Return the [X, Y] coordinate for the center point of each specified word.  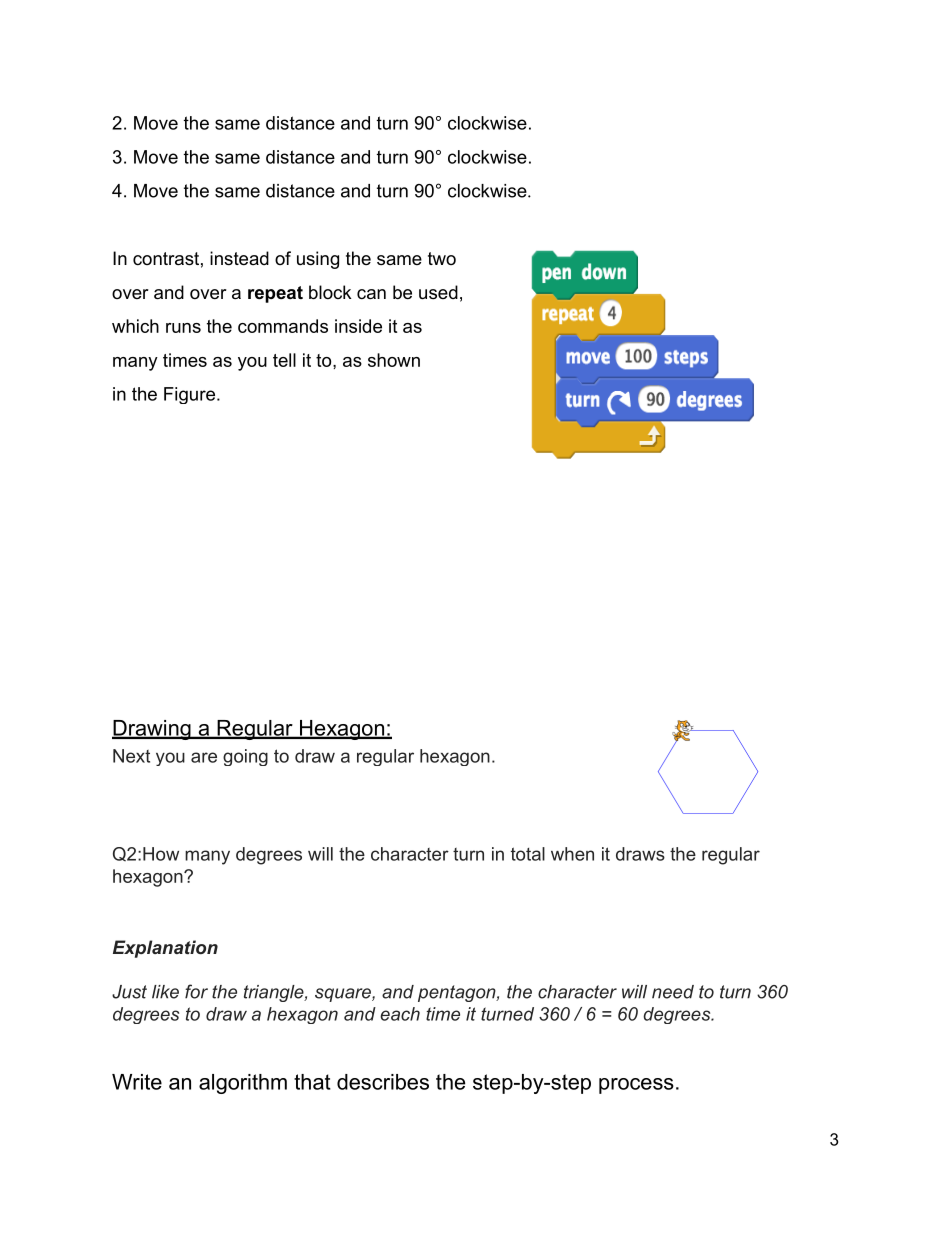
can [371, 294]
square [344, 995]
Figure [189, 395]
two [442, 258]
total [528, 854]
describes [383, 1082]
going [245, 757]
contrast [166, 259]
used [438, 292]
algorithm [243, 1084]
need [673, 992]
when [572, 854]
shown [394, 360]
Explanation [165, 949]
